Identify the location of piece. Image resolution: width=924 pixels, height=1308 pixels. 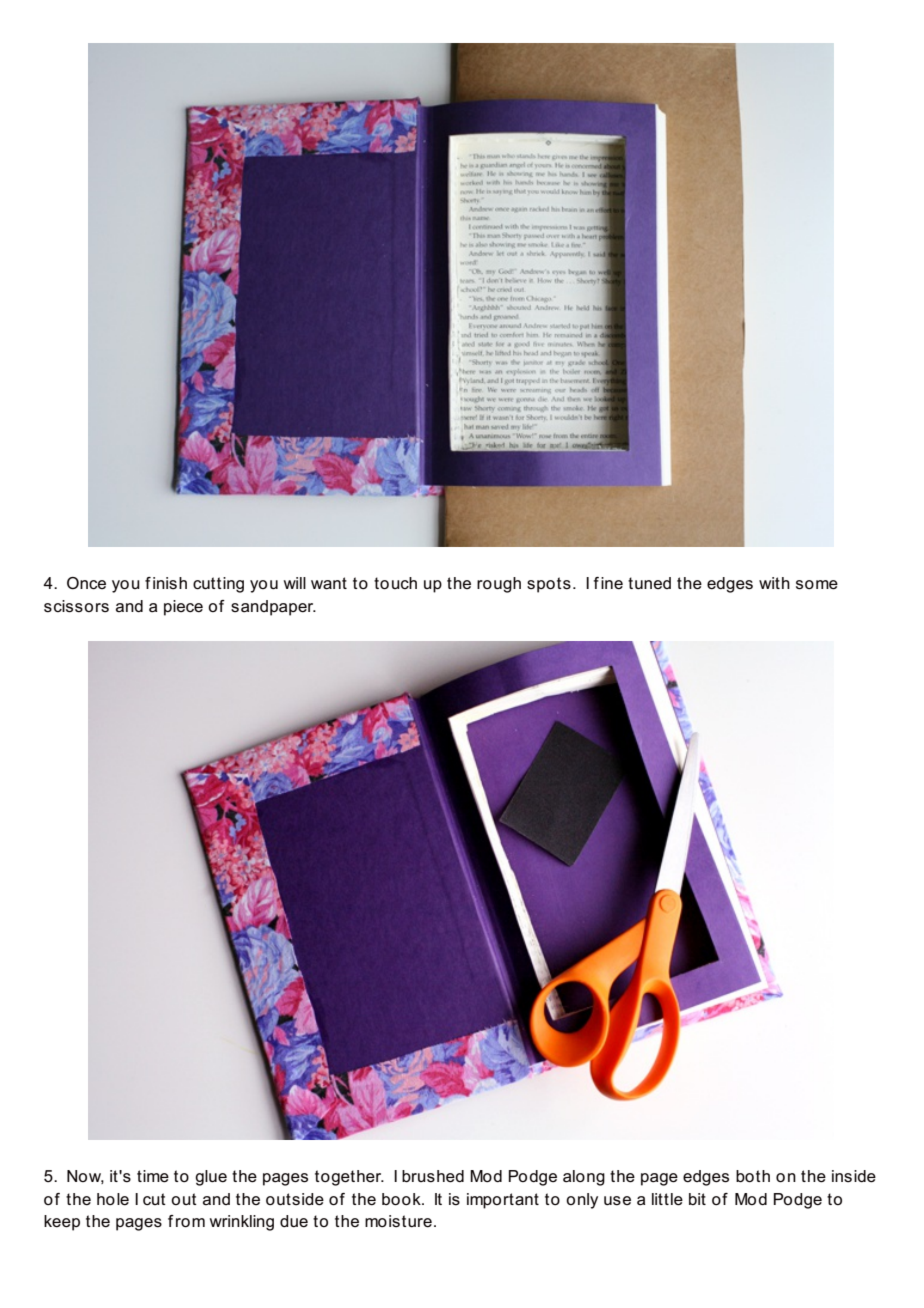
(183, 608).
